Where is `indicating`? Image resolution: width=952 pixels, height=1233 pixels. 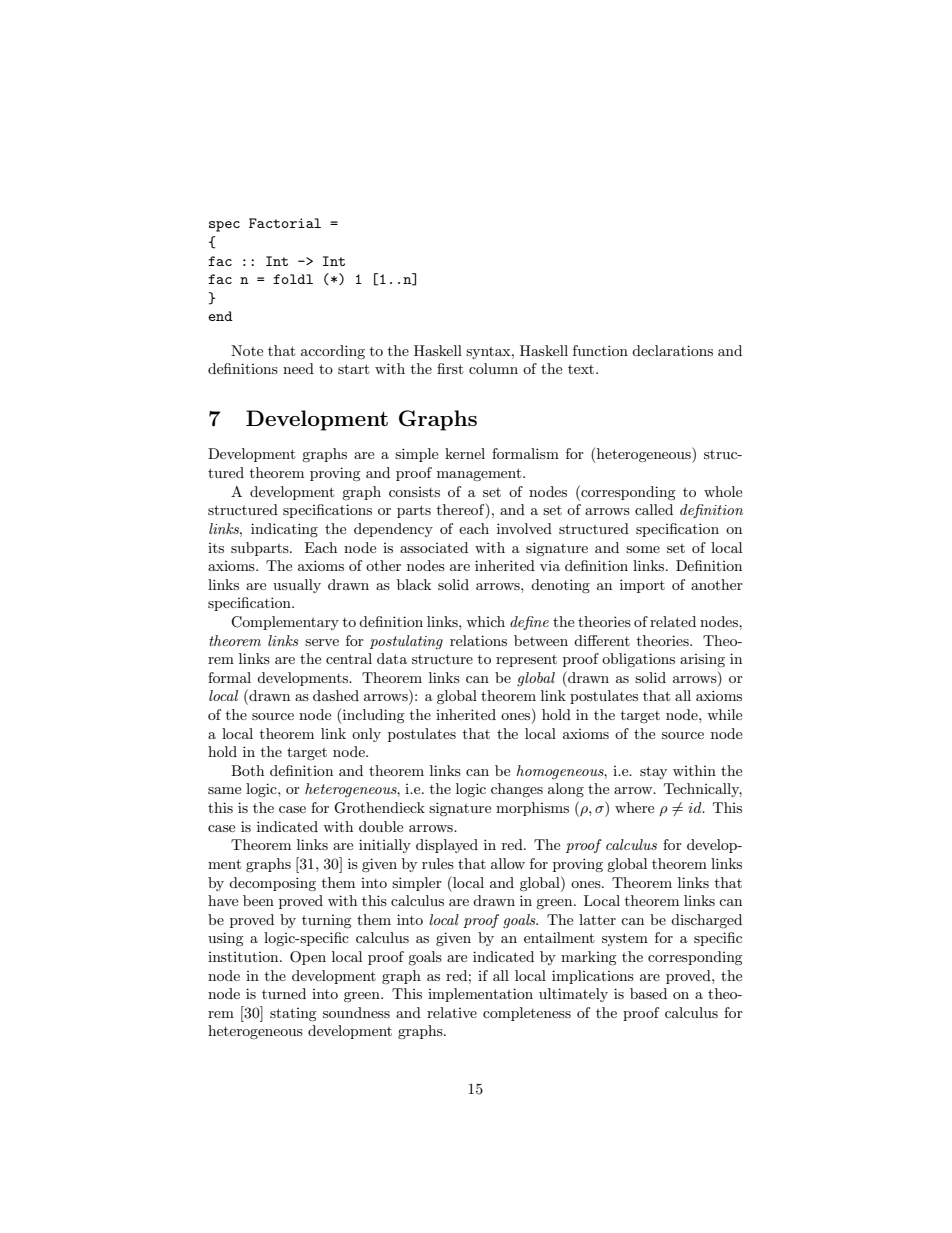 indicating is located at coordinates (284, 530).
